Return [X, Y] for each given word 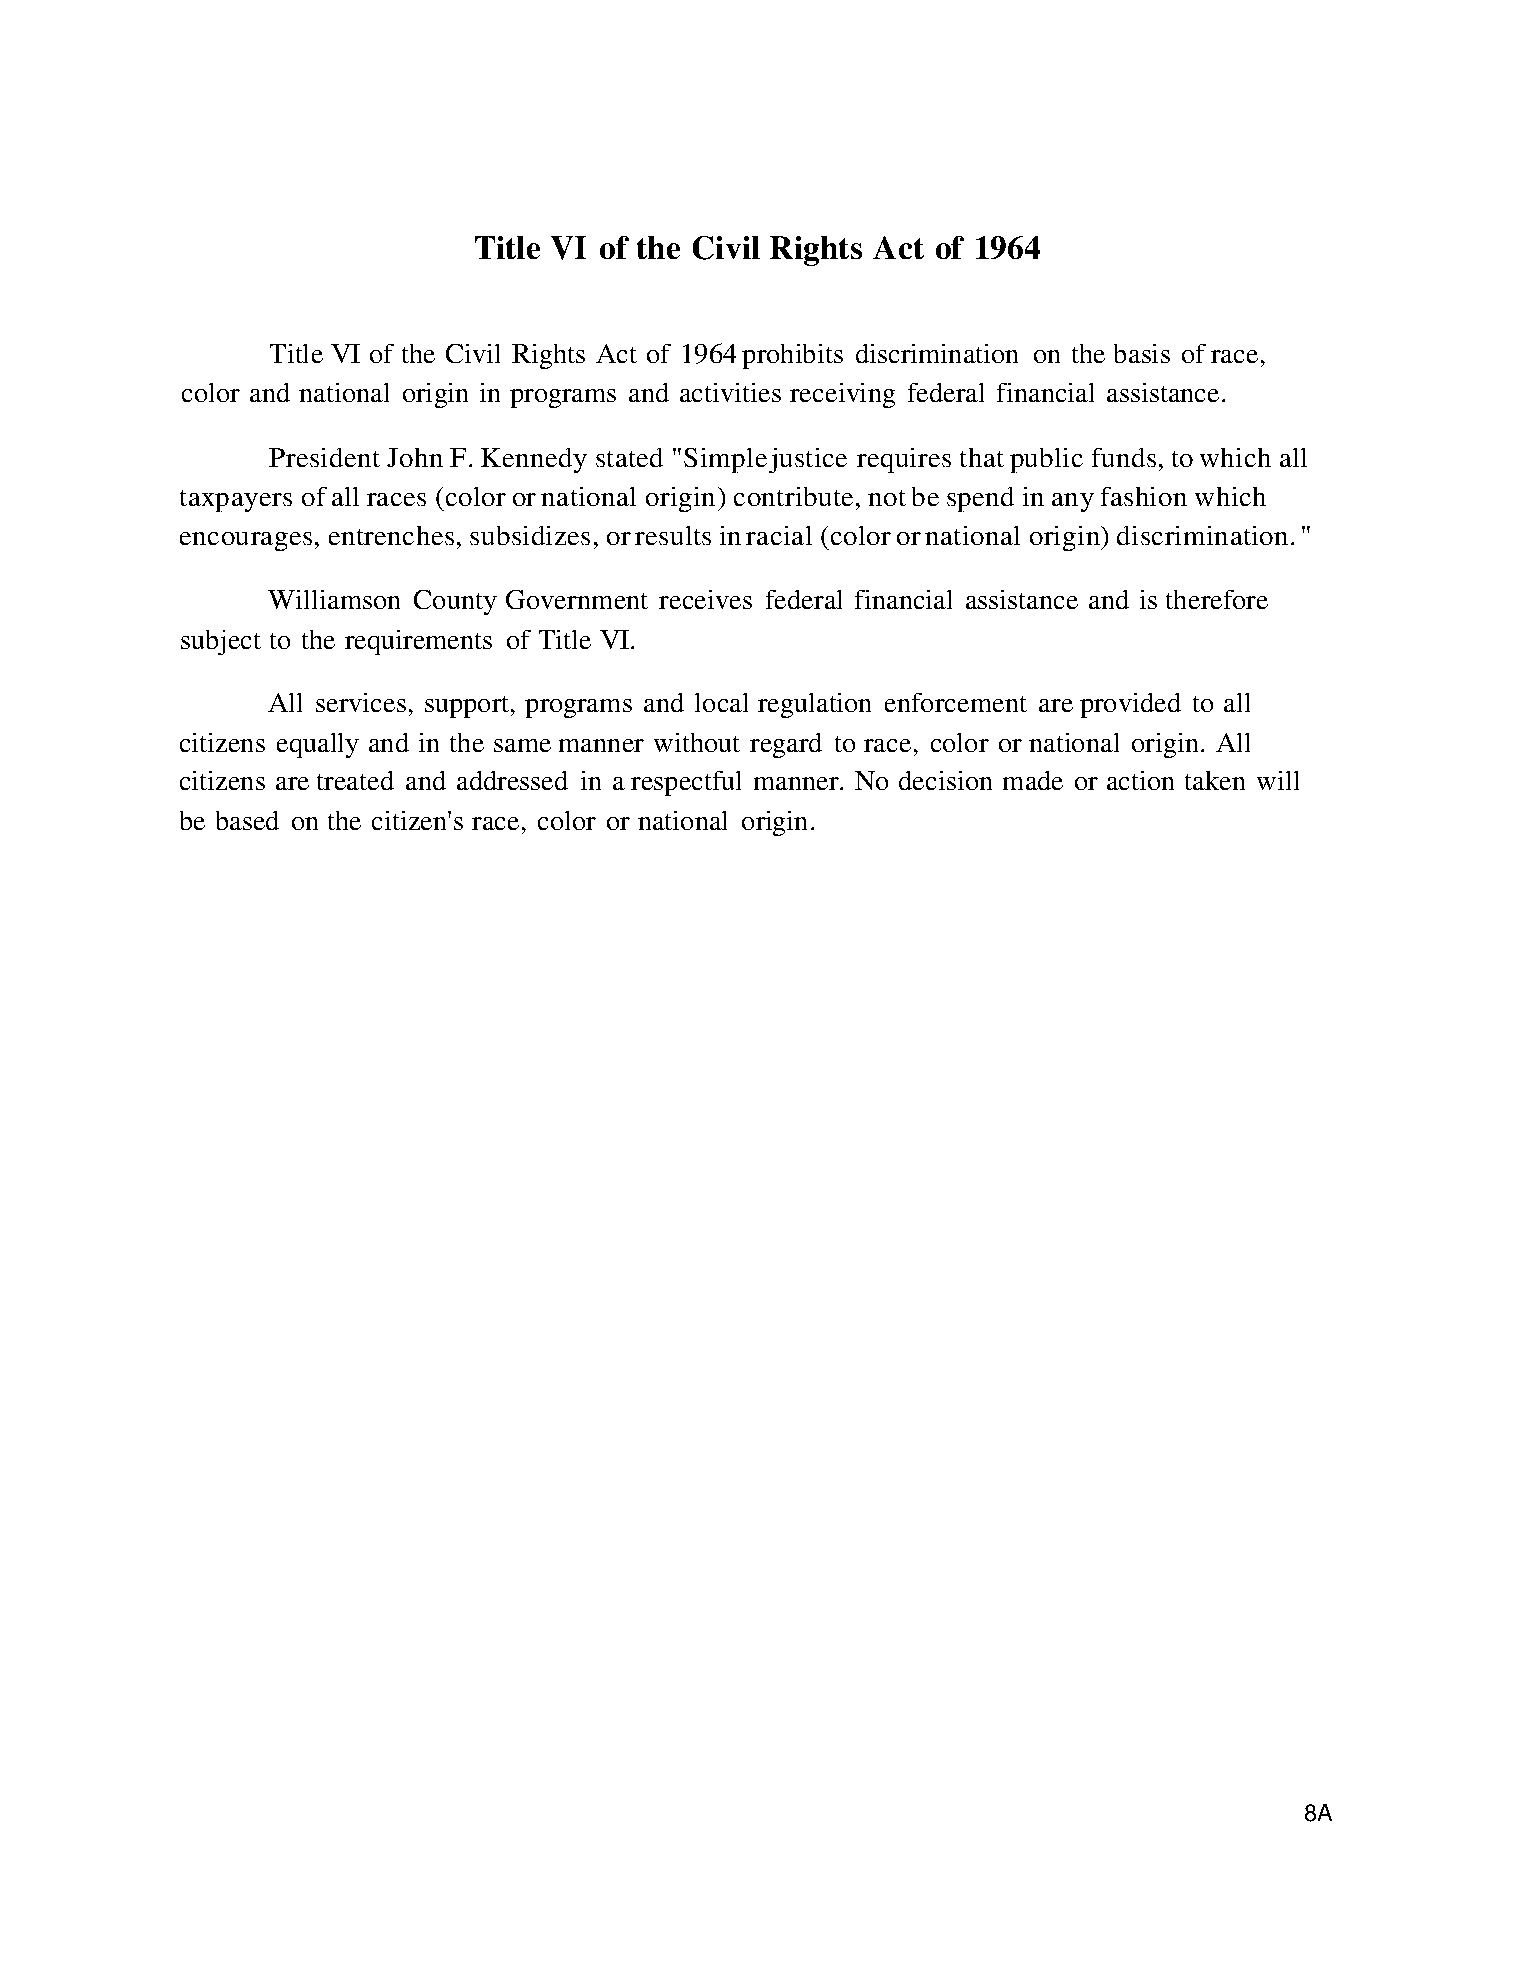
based [247, 820]
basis [1142, 353]
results [673, 535]
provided [1130, 705]
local [721, 702]
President [324, 457]
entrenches [391, 535]
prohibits [792, 356]
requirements [418, 642]
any [1073, 502]
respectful [686, 783]
